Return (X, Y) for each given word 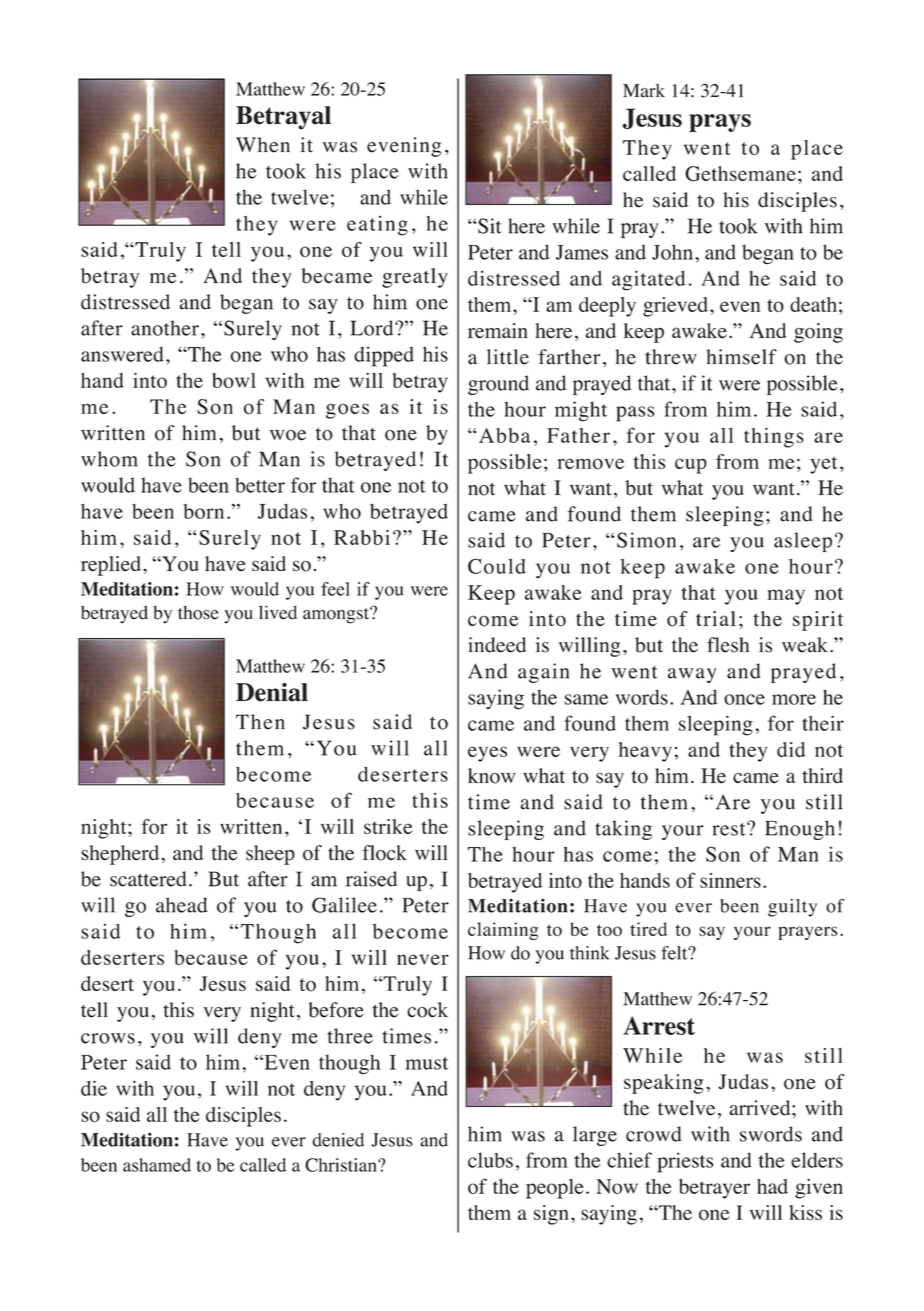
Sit (488, 226)
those (198, 612)
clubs (490, 1160)
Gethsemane (740, 174)
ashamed (157, 1165)
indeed (497, 645)
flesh (728, 645)
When (263, 145)
